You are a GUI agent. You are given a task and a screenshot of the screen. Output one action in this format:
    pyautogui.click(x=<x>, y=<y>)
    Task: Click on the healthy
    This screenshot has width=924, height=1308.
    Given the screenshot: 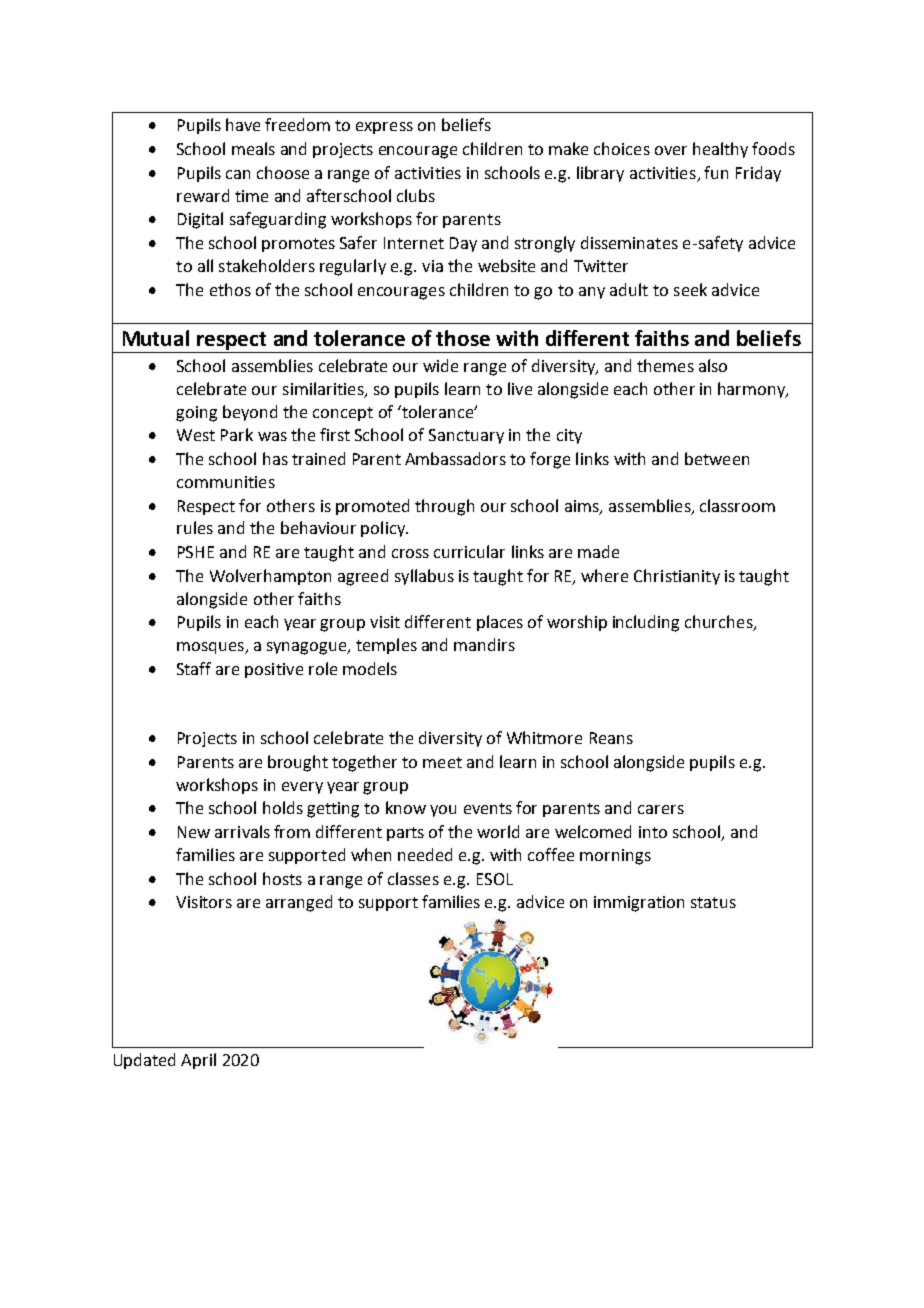 What is the action you would take?
    pyautogui.click(x=720, y=150)
